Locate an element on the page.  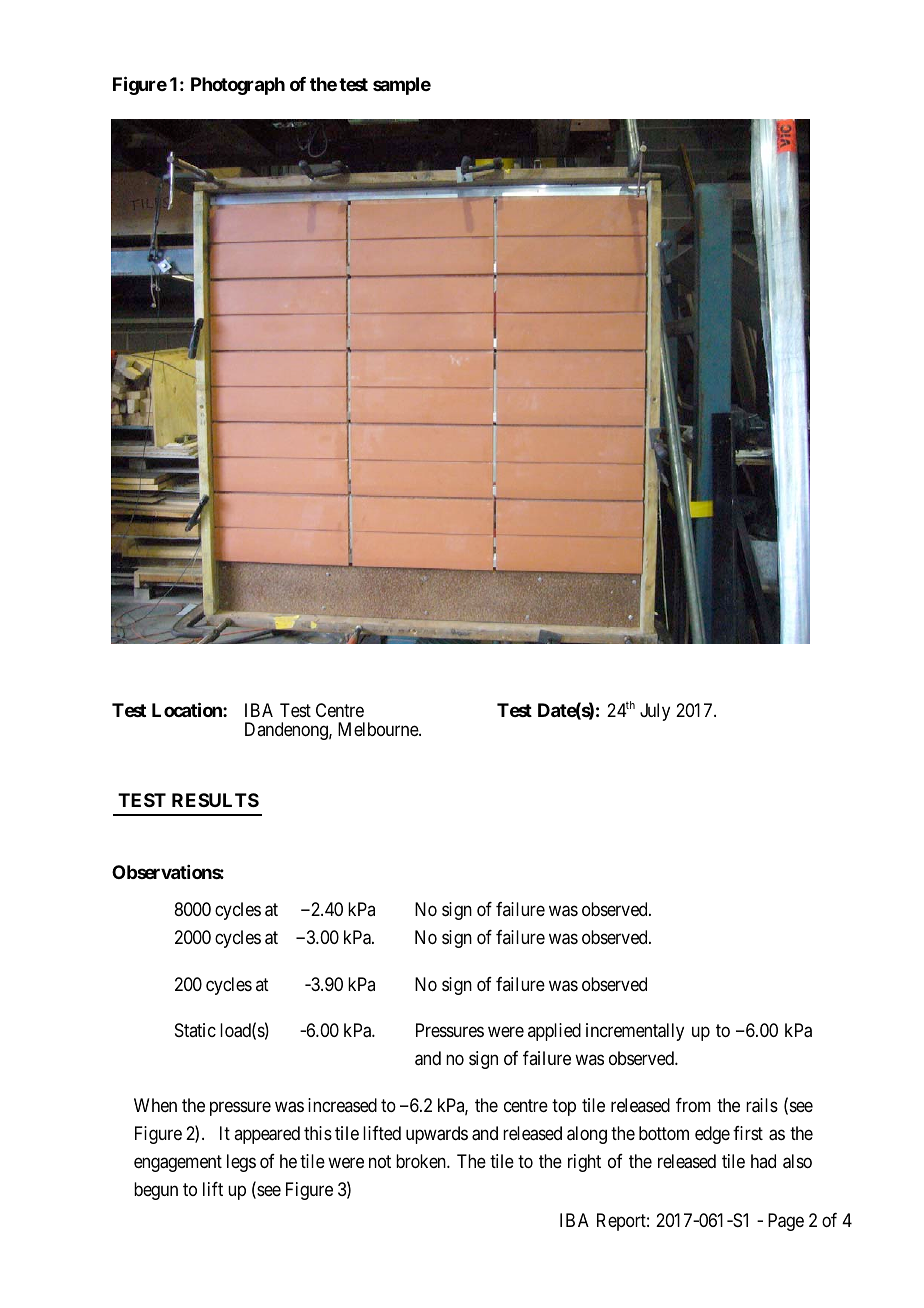
Static is located at coordinates (195, 1030).
